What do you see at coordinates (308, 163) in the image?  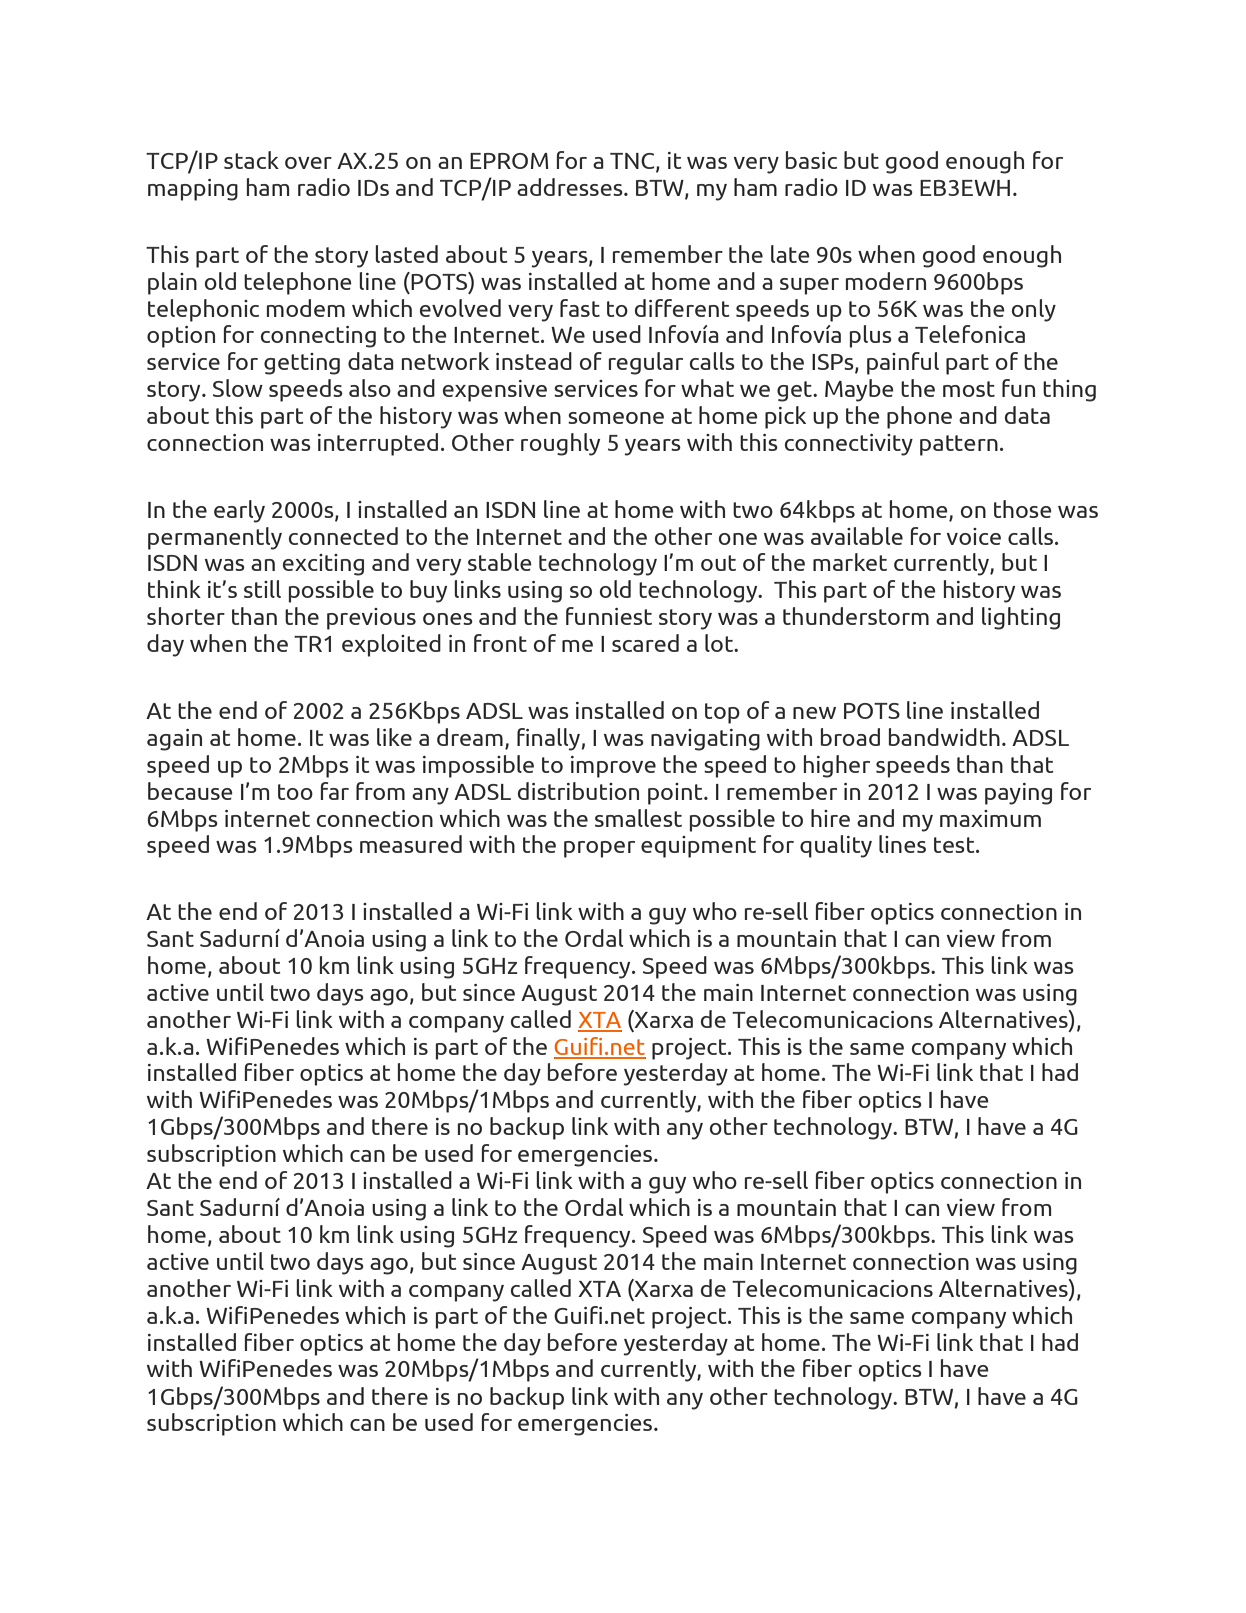 I see `over` at bounding box center [308, 163].
